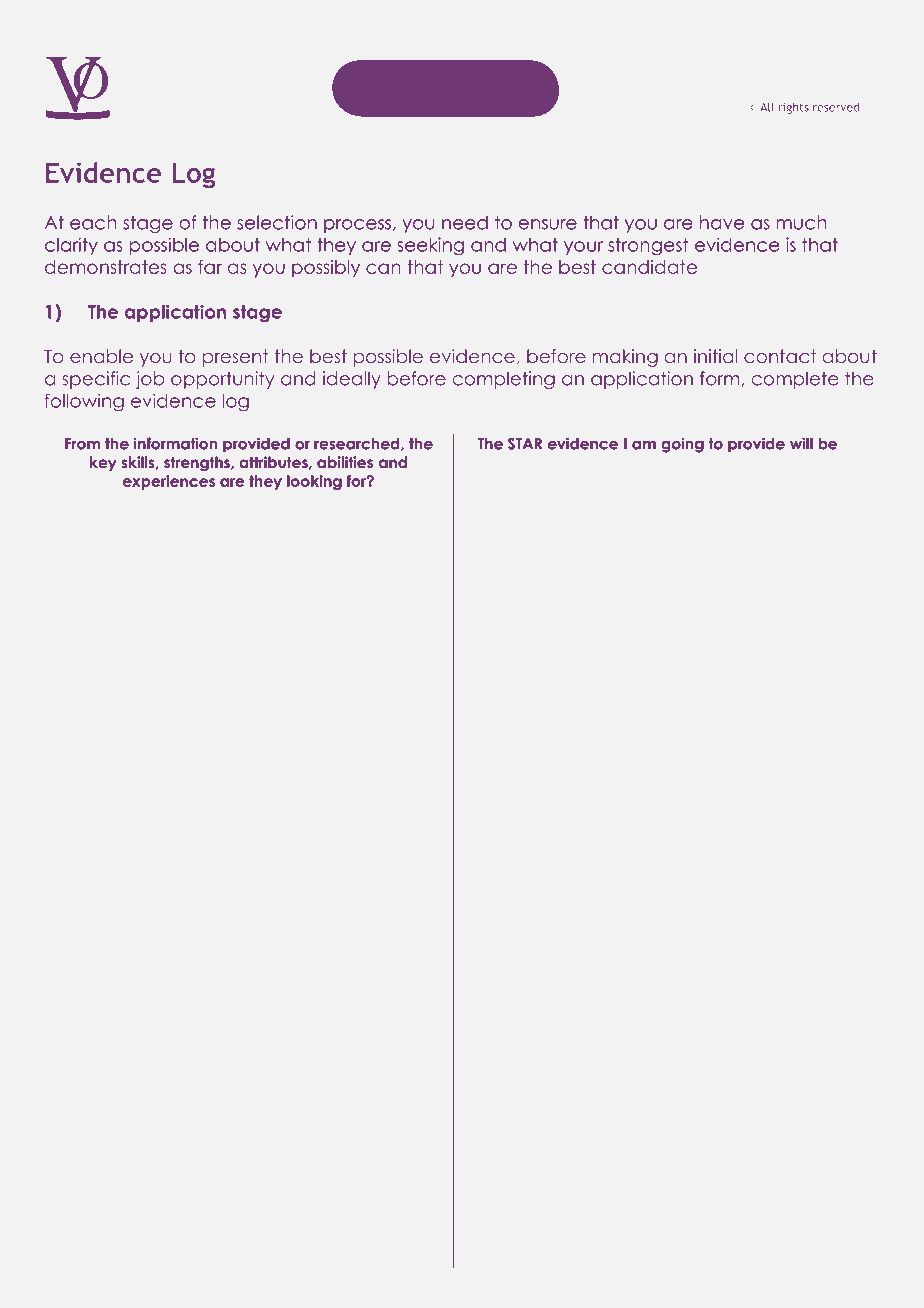  What do you see at coordinates (795, 380) in the screenshot?
I see `complete` at bounding box center [795, 380].
